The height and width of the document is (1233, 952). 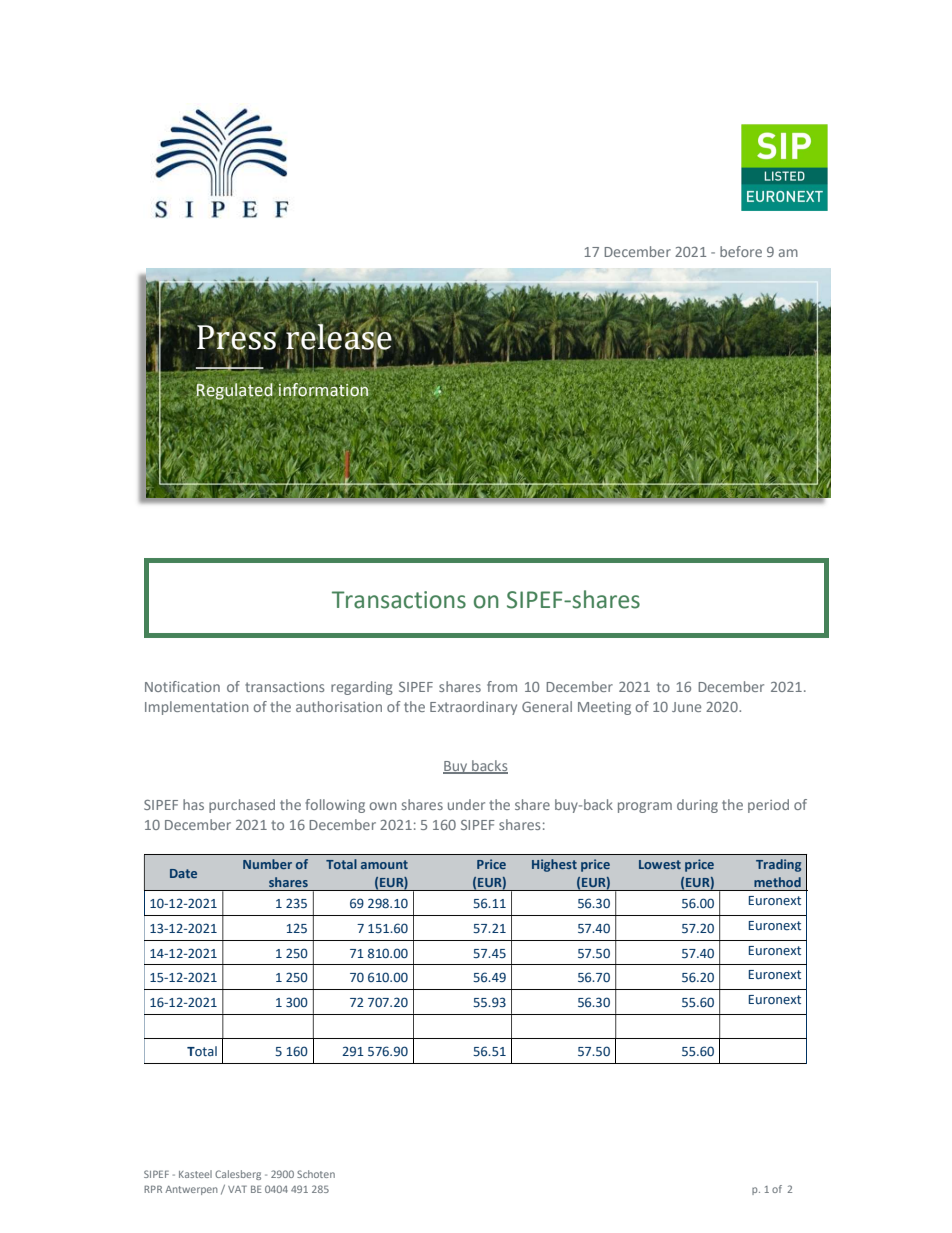 What do you see at coordinates (777, 882) in the document?
I see `method` at bounding box center [777, 882].
